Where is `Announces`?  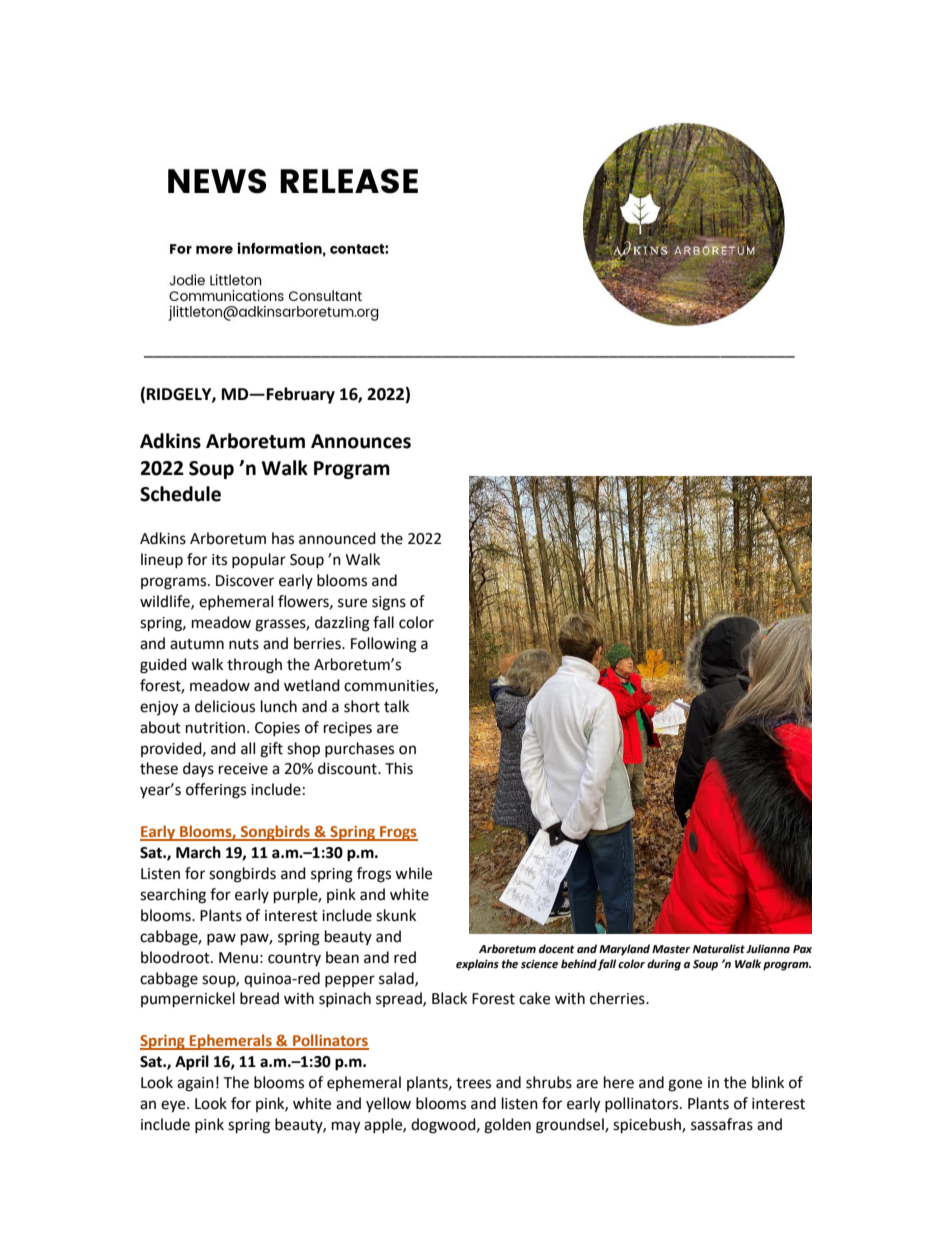
Announces is located at coordinates (361, 441).
